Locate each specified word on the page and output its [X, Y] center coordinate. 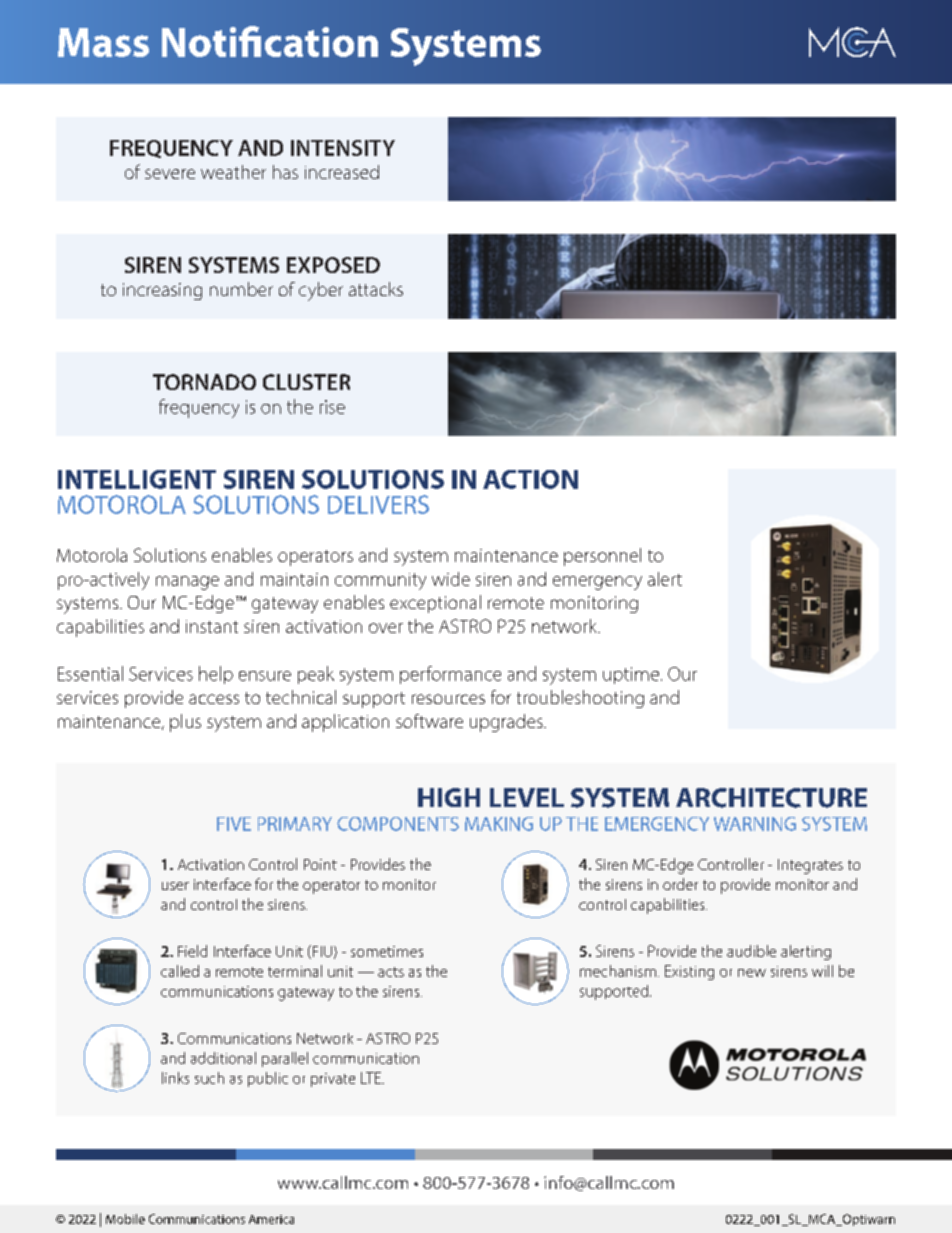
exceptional [435, 604]
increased [342, 172]
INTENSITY [343, 148]
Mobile [125, 1219]
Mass [103, 42]
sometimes [387, 951]
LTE [372, 1078]
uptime [631, 675]
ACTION [530, 479]
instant [212, 626]
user [175, 886]
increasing [162, 291]
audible [751, 951]
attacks [376, 289]
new [752, 973]
